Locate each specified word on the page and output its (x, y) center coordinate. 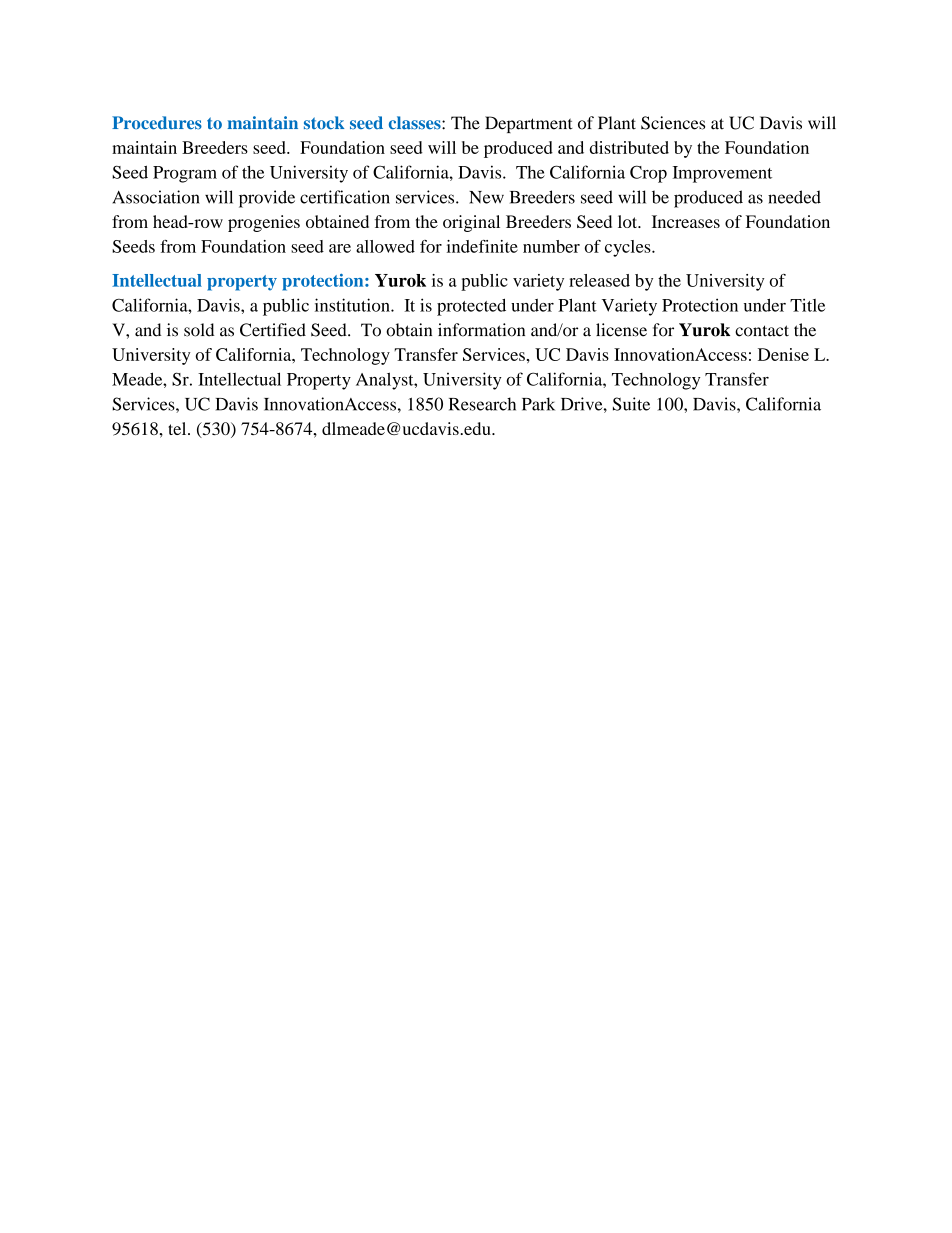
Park (538, 404)
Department (529, 124)
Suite (631, 404)
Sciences (673, 123)
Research (482, 404)
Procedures (157, 123)
